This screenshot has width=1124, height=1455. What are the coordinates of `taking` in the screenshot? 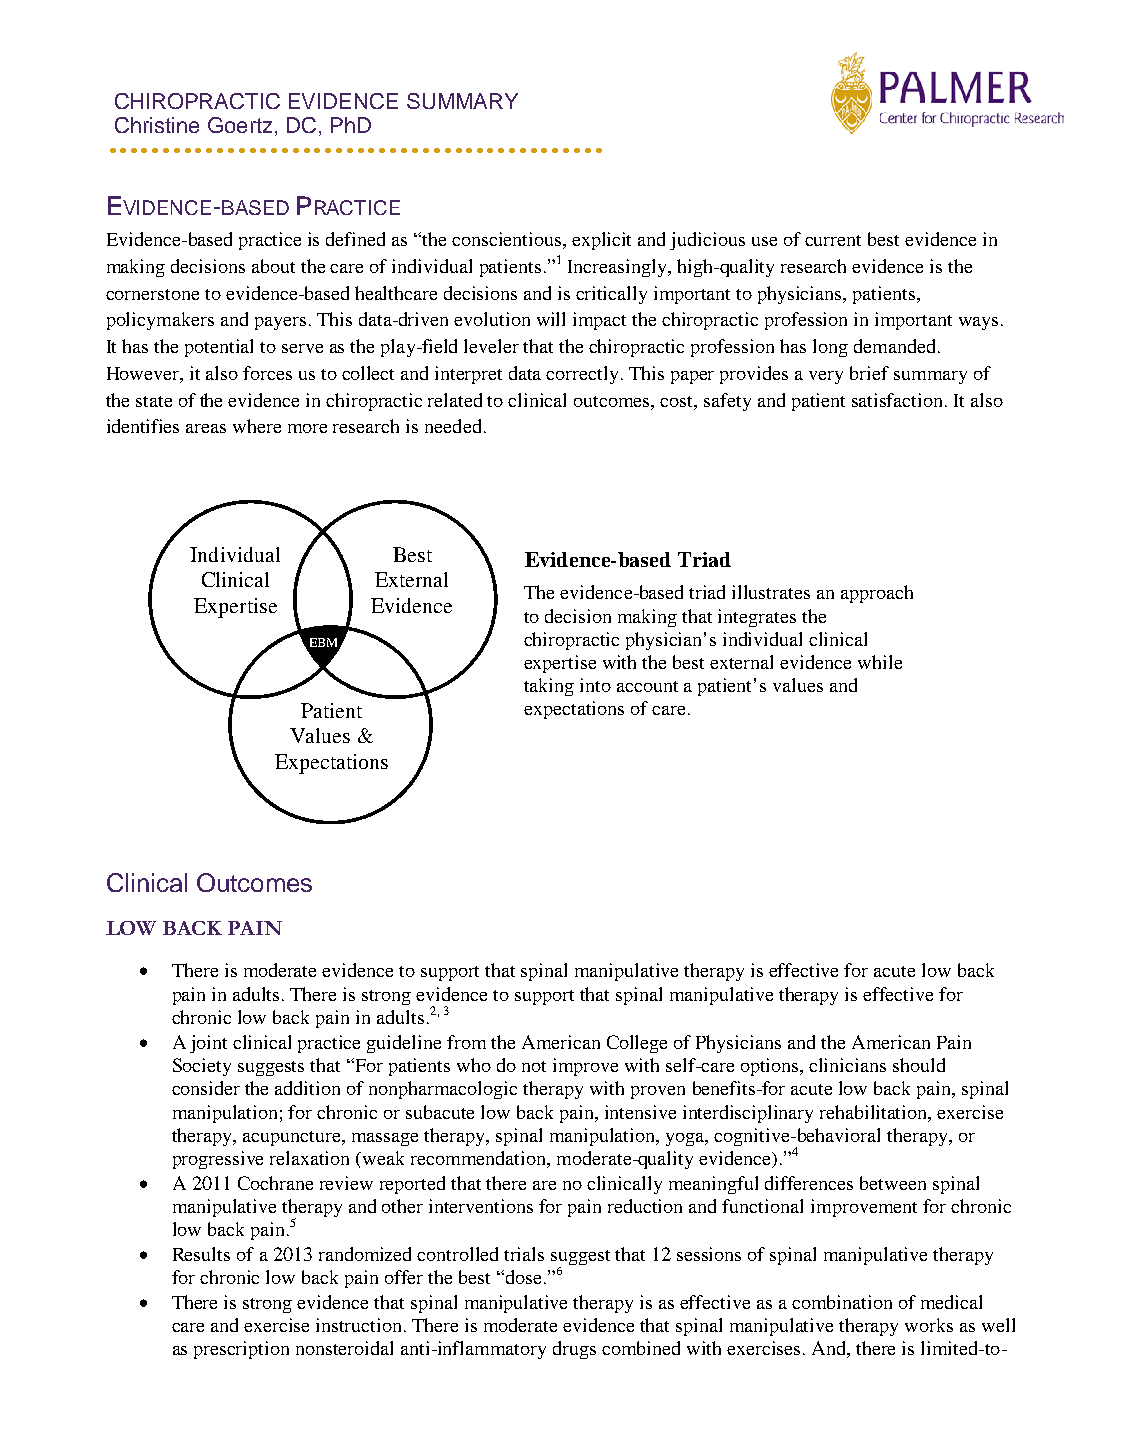 It's located at (549, 687).
